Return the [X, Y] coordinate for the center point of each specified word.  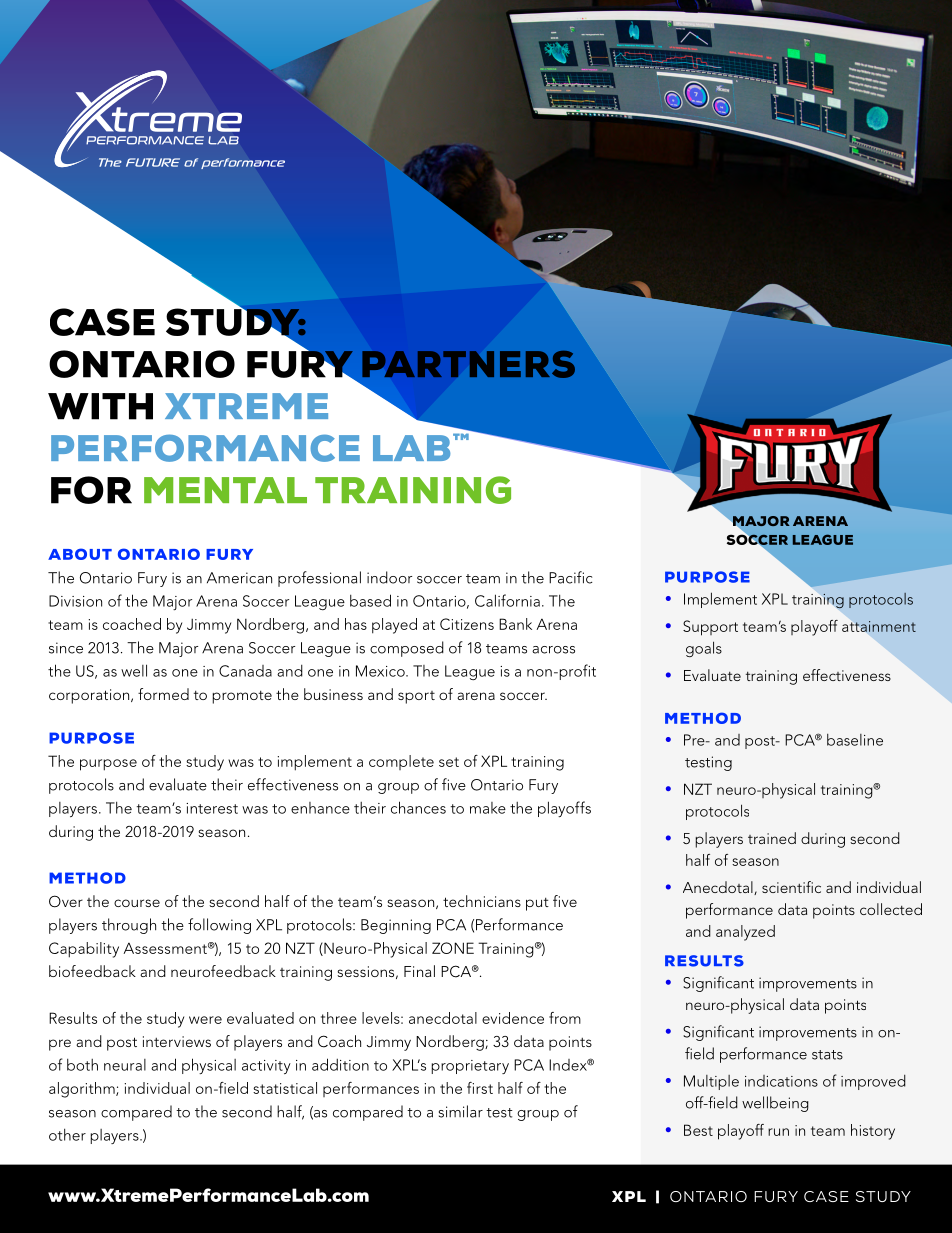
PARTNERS [468, 364]
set [449, 762]
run [778, 1132]
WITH [100, 406]
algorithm [83, 1090]
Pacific [570, 577]
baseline [855, 740]
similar [461, 1111]
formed [163, 694]
